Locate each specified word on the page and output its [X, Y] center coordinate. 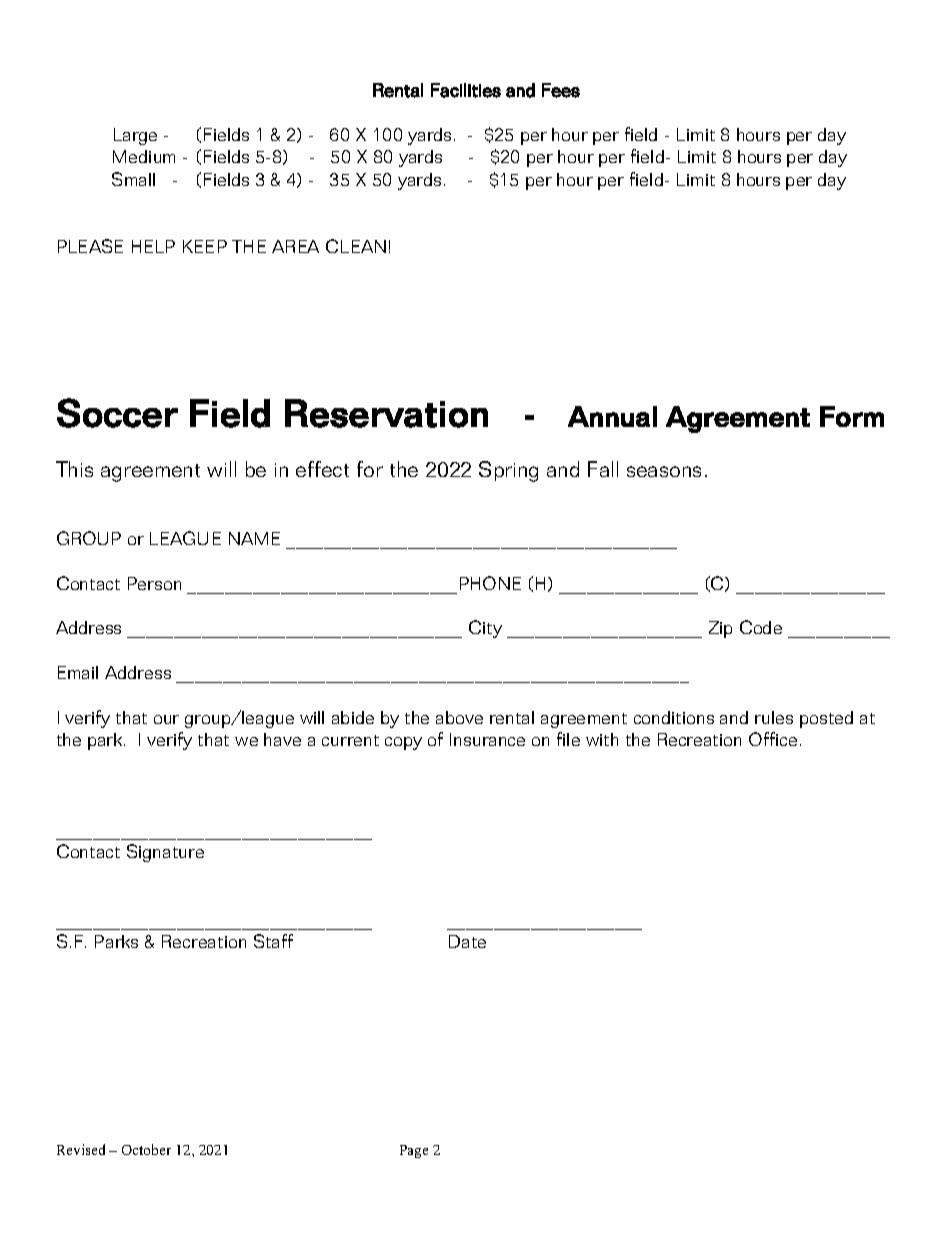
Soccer [117, 413]
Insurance [487, 739]
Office [773, 739]
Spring [508, 471]
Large [135, 136]
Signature [165, 853]
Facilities [466, 90]
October [146, 1149]
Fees [561, 90]
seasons [664, 471]
